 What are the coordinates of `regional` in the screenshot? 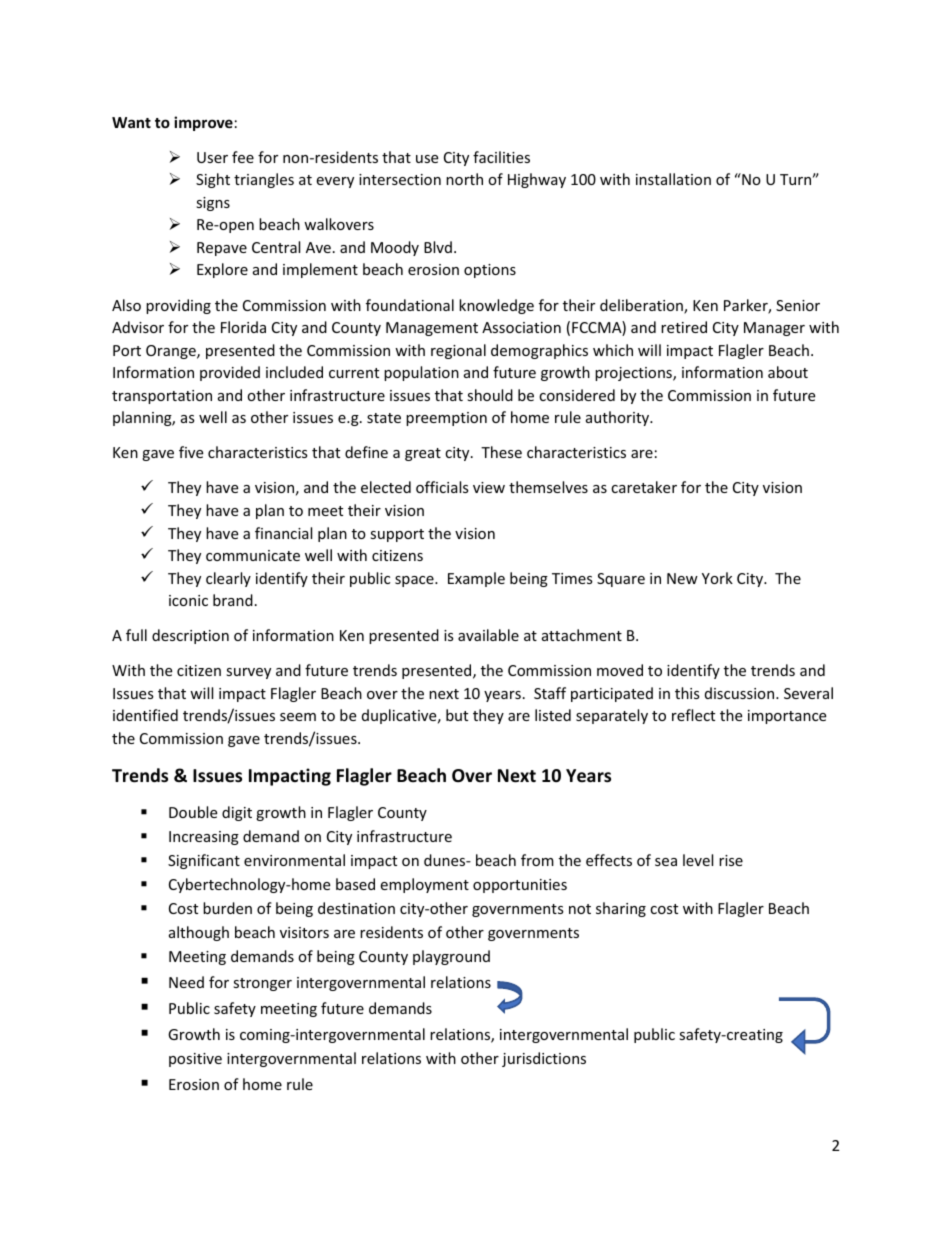 It's located at (458, 351).
